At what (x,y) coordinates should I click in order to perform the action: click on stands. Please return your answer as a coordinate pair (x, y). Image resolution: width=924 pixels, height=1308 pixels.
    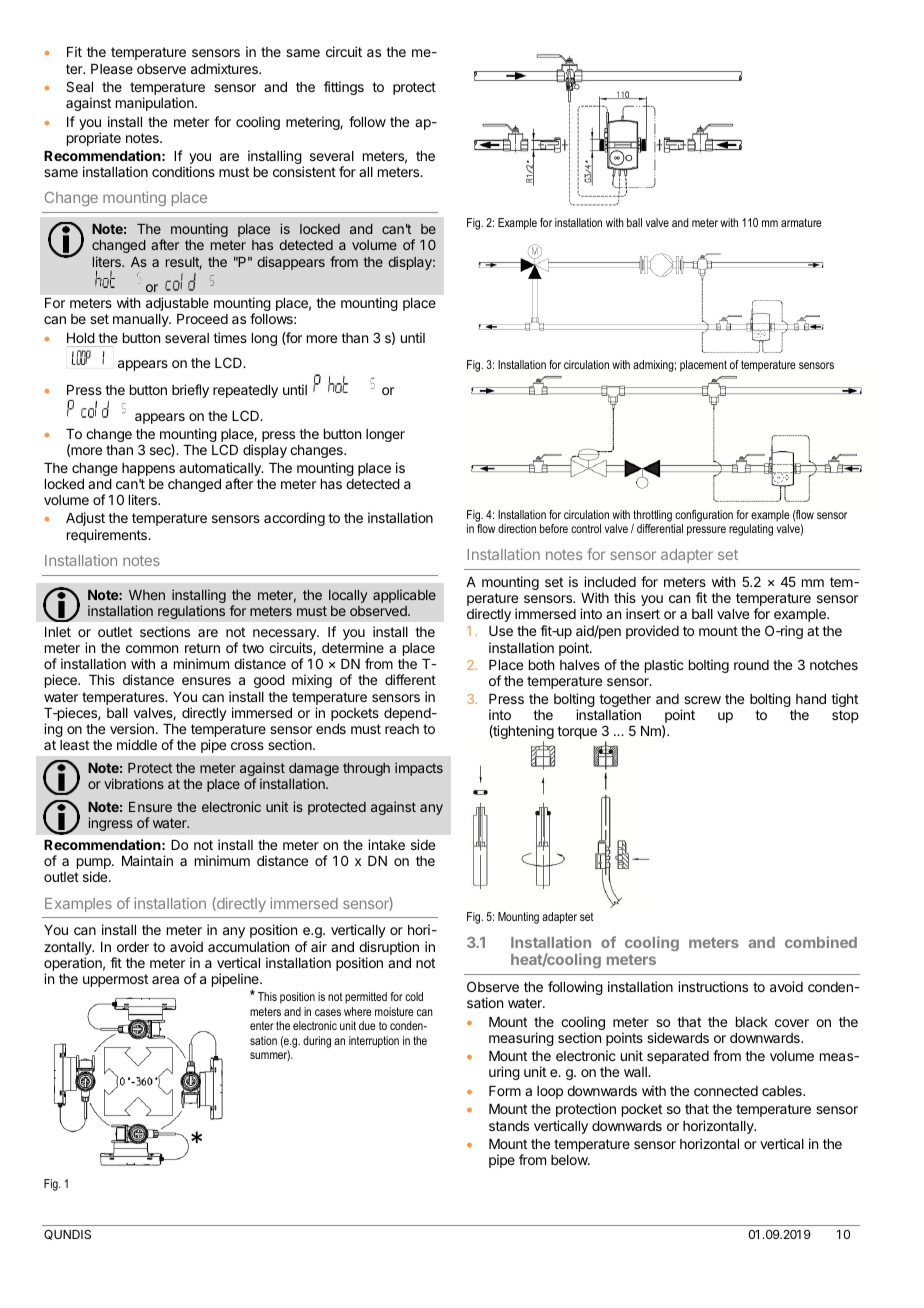
    Looking at the image, I should click on (509, 1126).
